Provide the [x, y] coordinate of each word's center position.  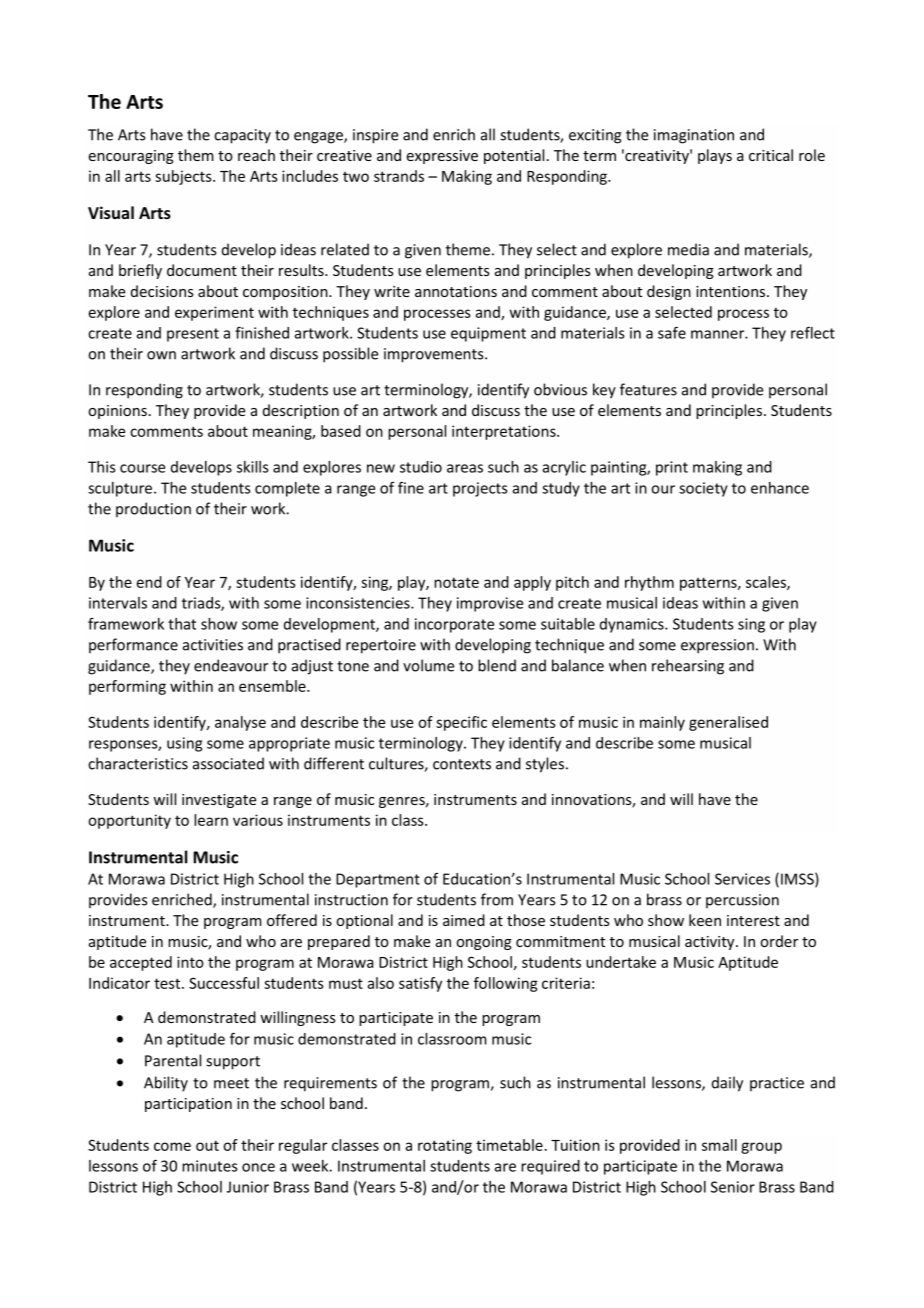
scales [767, 583]
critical [771, 155]
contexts [462, 764]
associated [228, 763]
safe [672, 332]
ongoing [484, 943]
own [161, 355]
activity [711, 943]
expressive [442, 157]
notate [456, 582]
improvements [435, 355]
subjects [184, 177]
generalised [728, 723]
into [190, 962]
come [172, 1146]
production [153, 509]
